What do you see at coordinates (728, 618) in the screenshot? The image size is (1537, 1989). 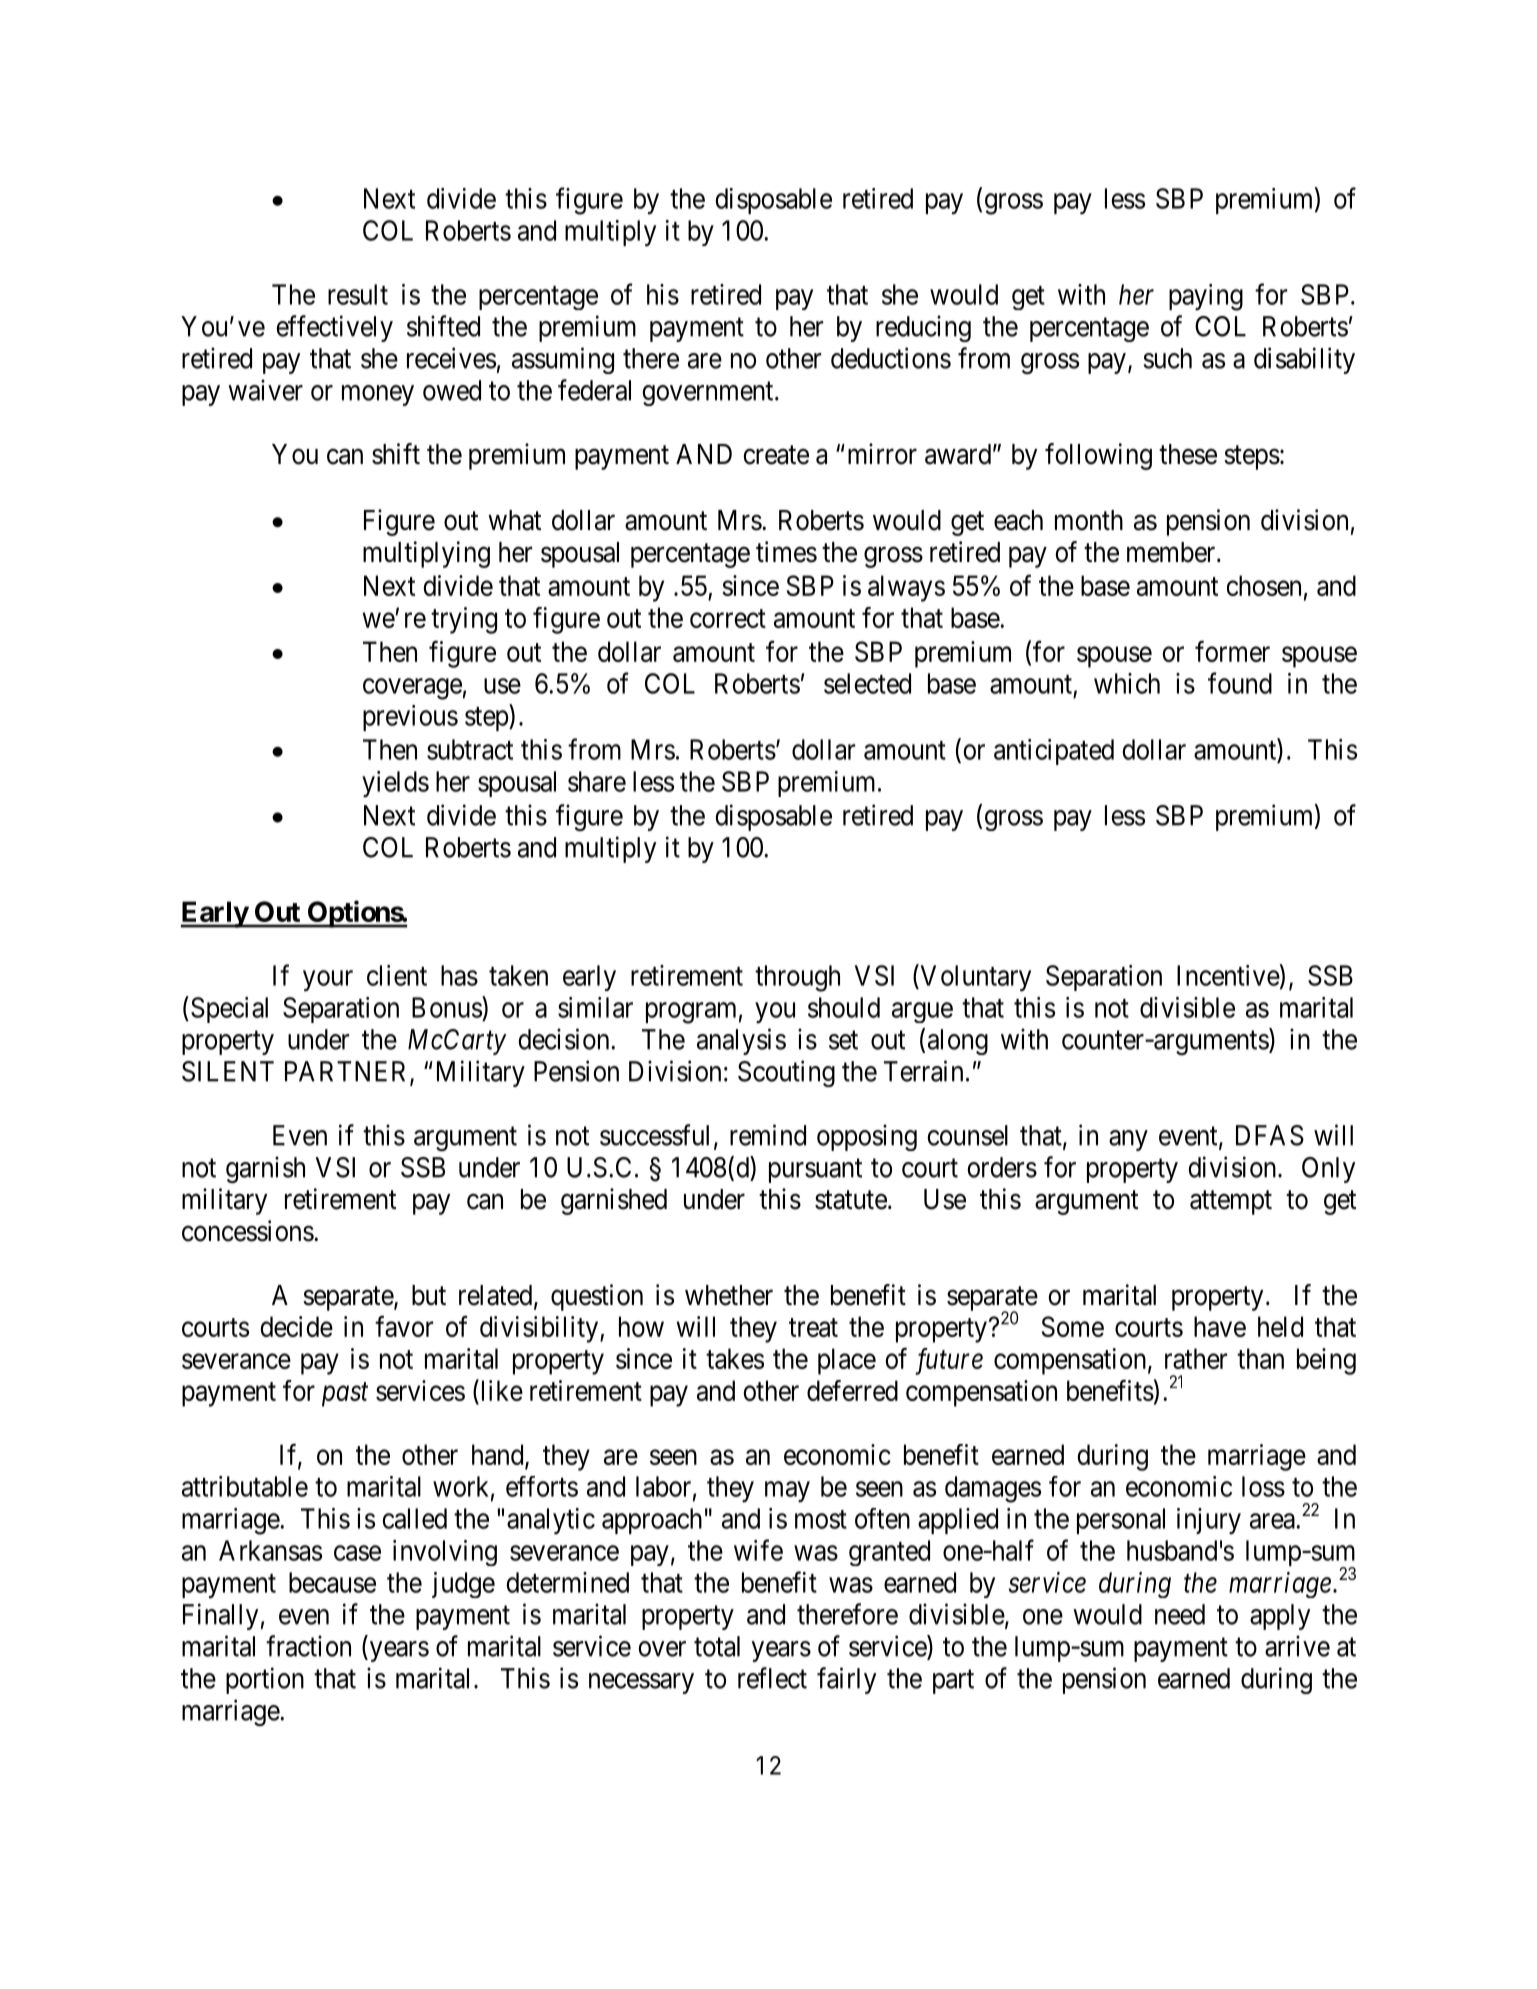 I see `correct` at bounding box center [728, 618].
